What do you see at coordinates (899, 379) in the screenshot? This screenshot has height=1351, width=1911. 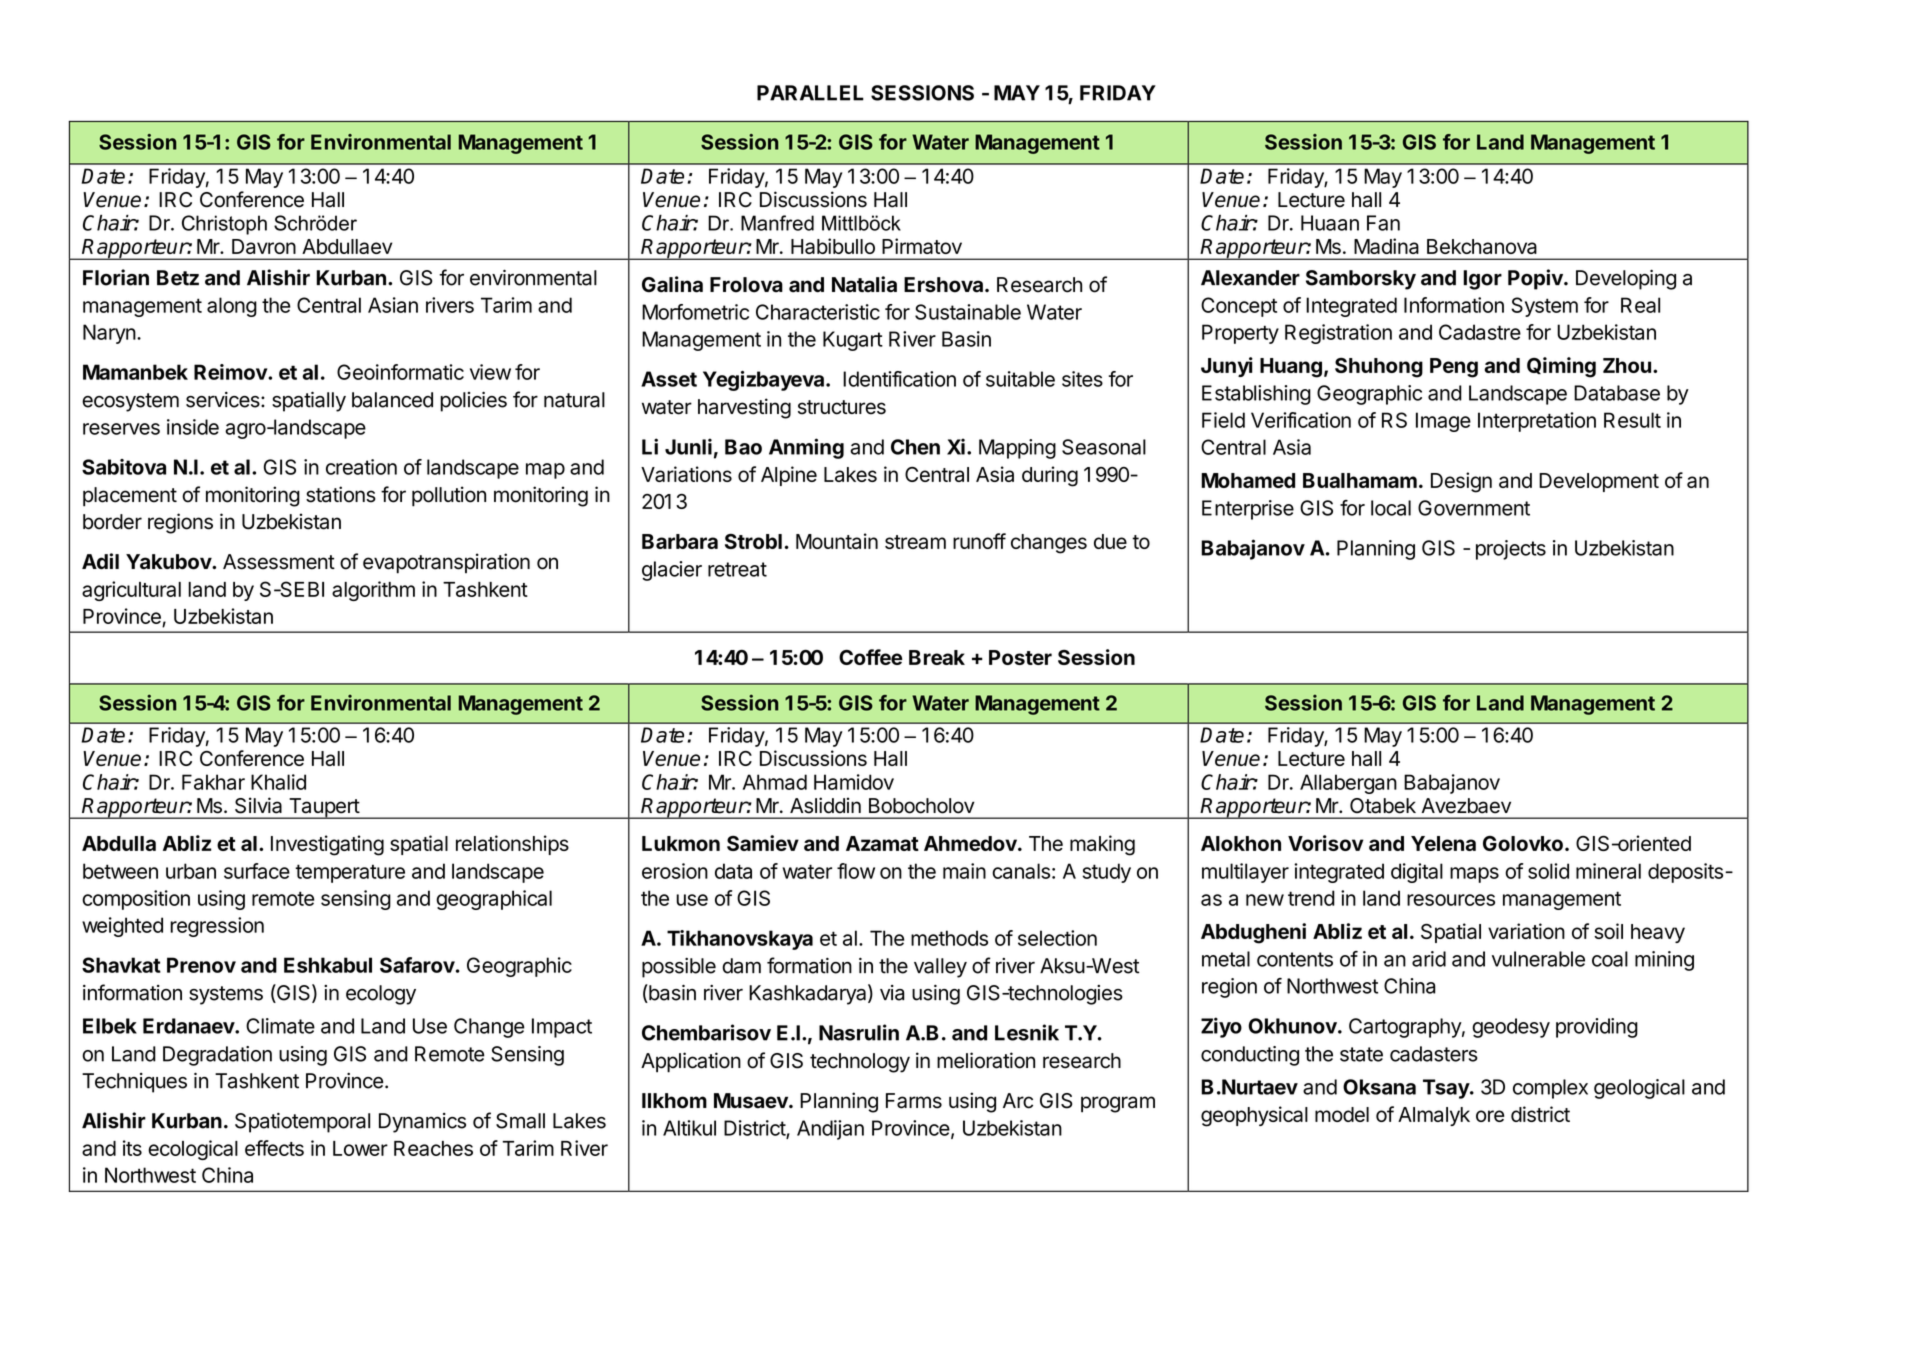 I see `Identification` at bounding box center [899, 379].
